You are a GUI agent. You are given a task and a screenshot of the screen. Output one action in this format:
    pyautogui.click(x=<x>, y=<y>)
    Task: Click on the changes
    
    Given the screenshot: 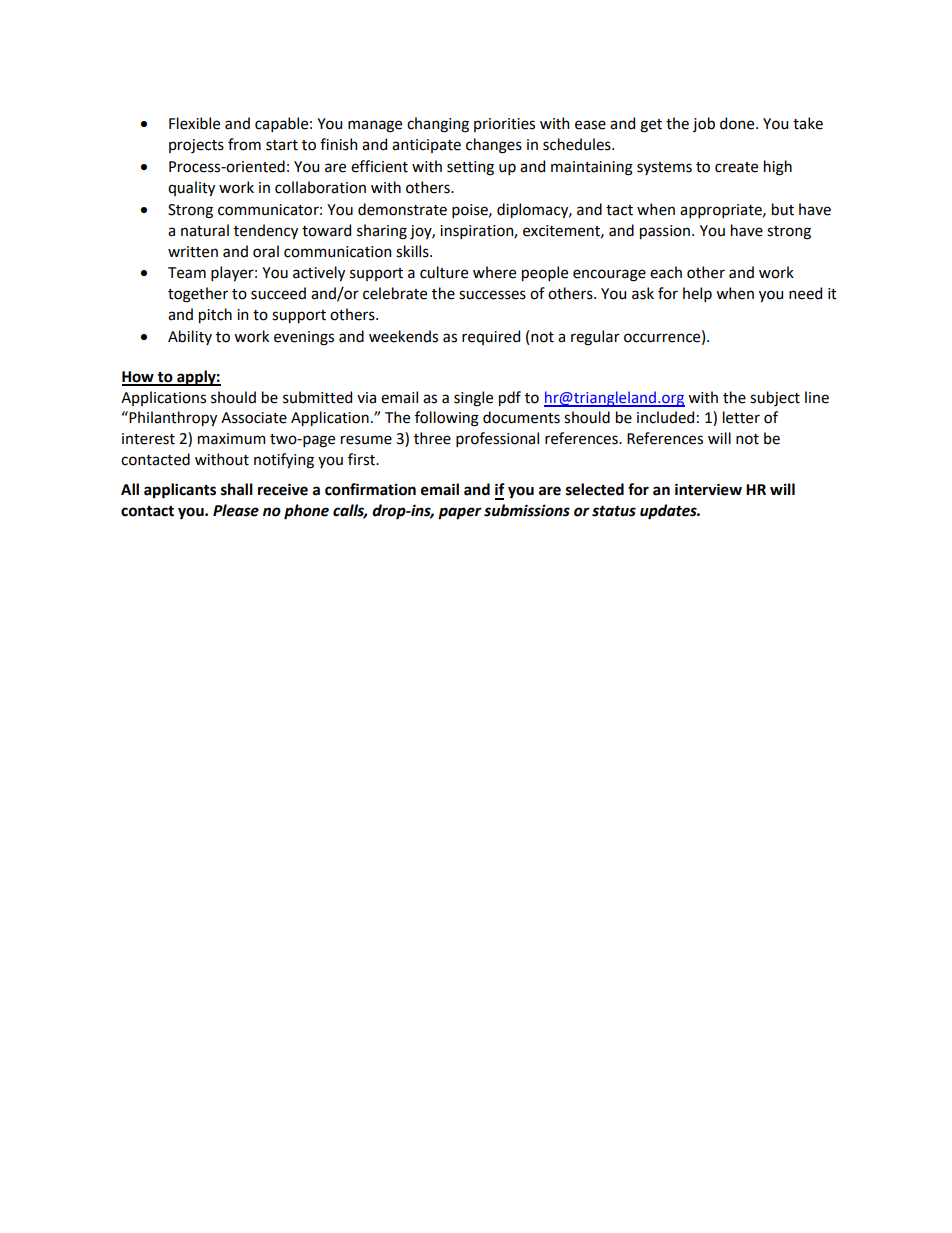 What is the action you would take?
    pyautogui.click(x=494, y=146)
